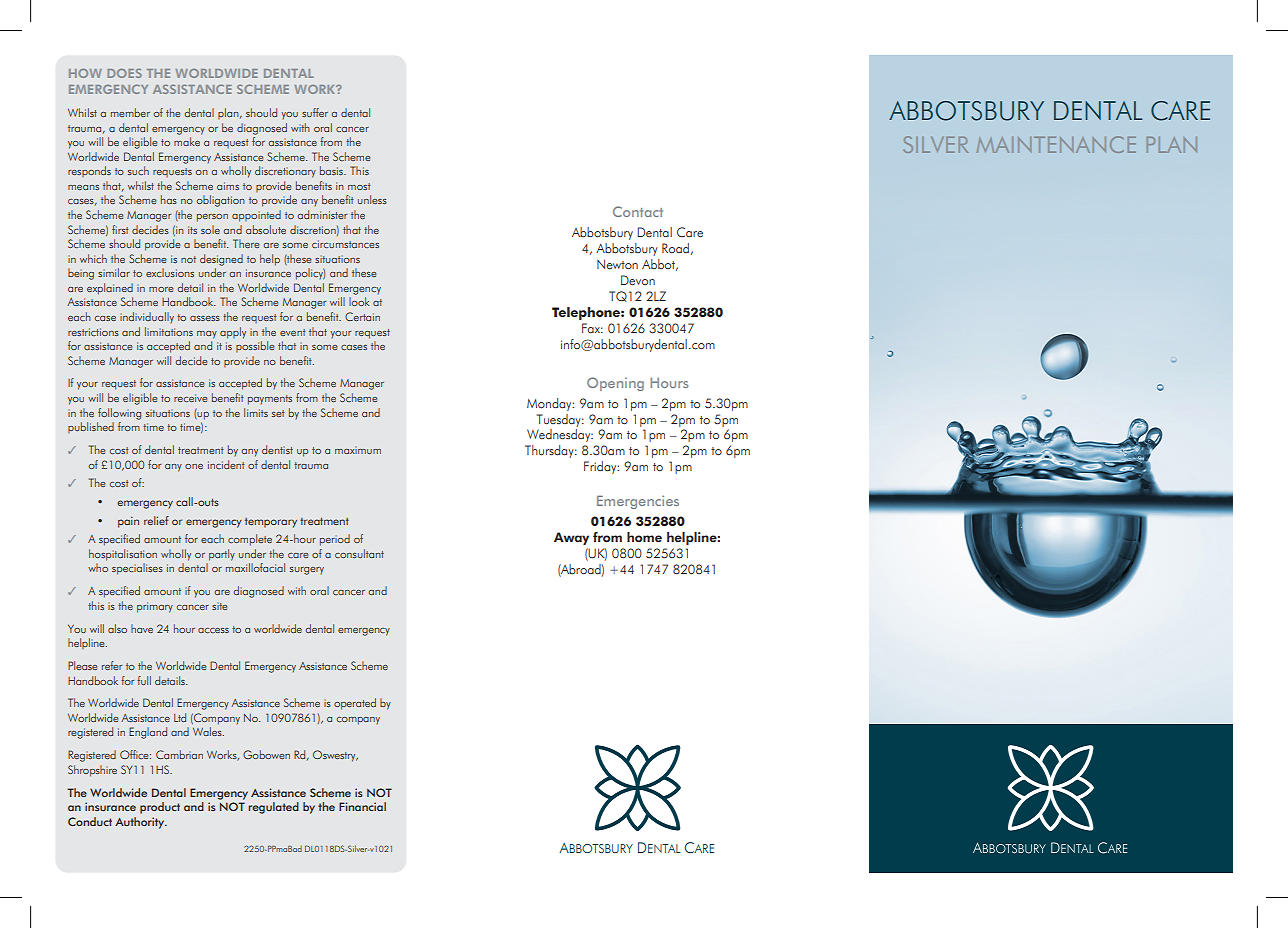 The image size is (1288, 928). What do you see at coordinates (130, 112) in the screenshot?
I see `member` at bounding box center [130, 112].
